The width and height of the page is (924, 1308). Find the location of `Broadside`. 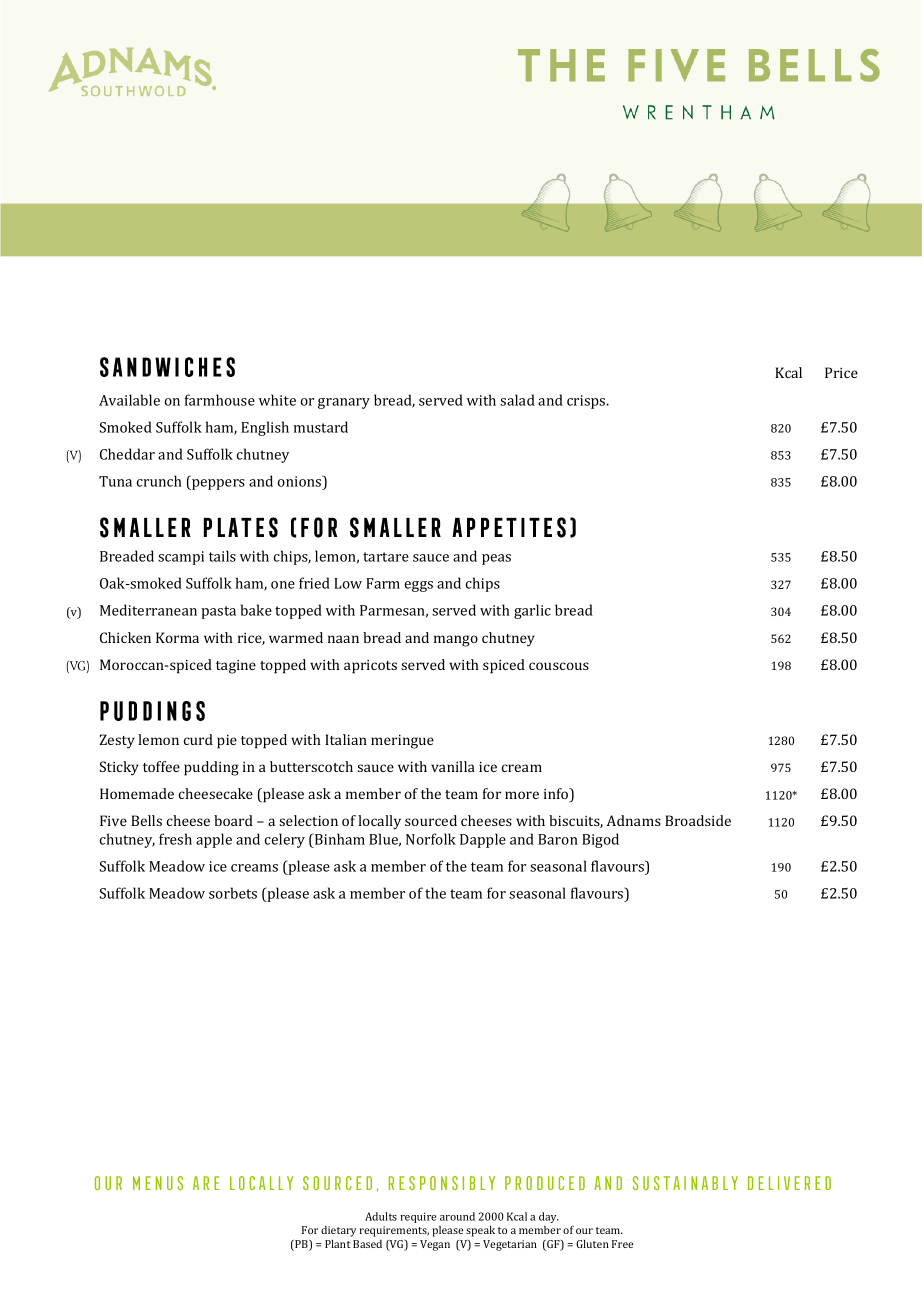

Broadside is located at coordinates (698, 820).
